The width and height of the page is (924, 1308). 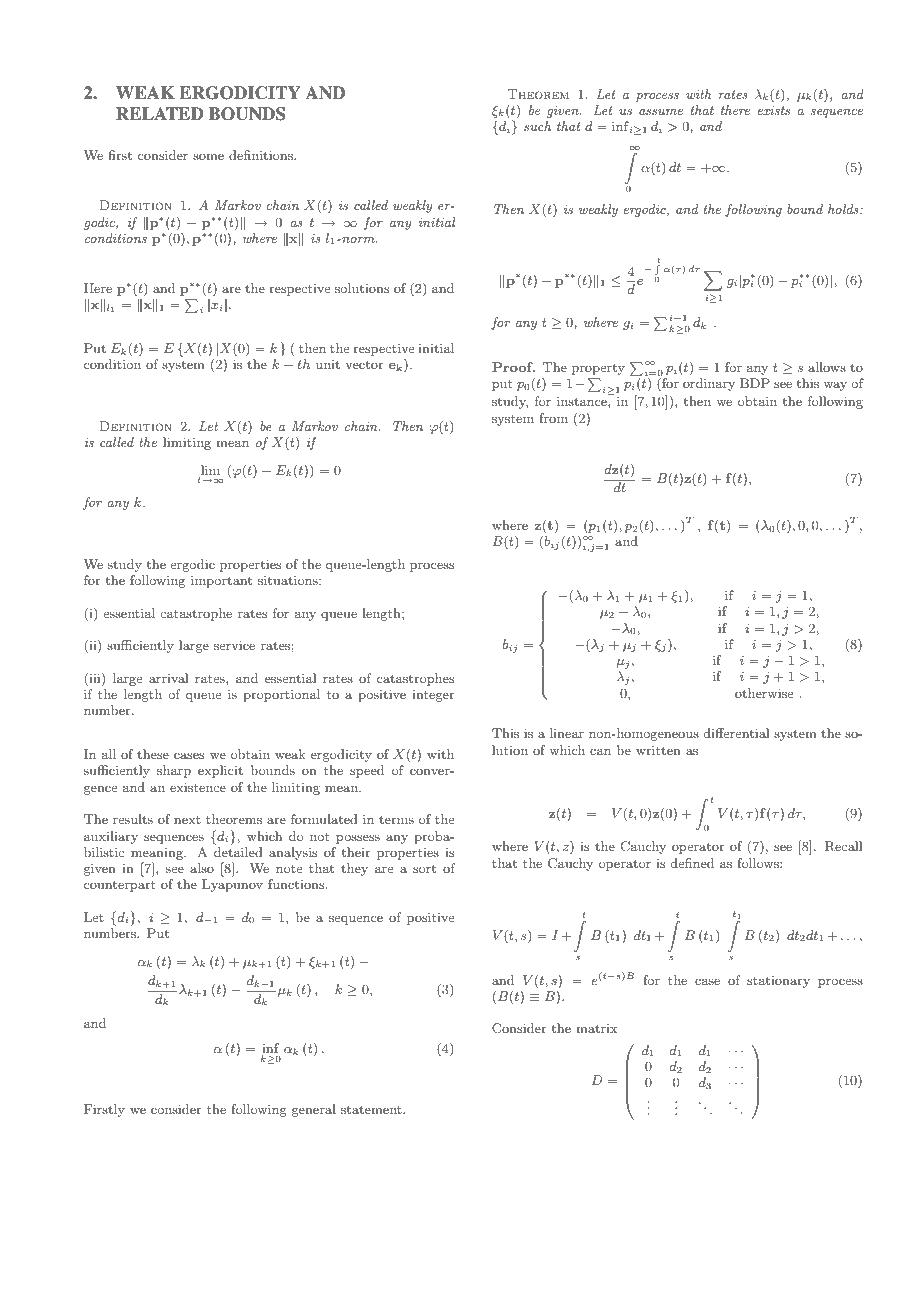 I want to click on important, so click(x=221, y=582).
